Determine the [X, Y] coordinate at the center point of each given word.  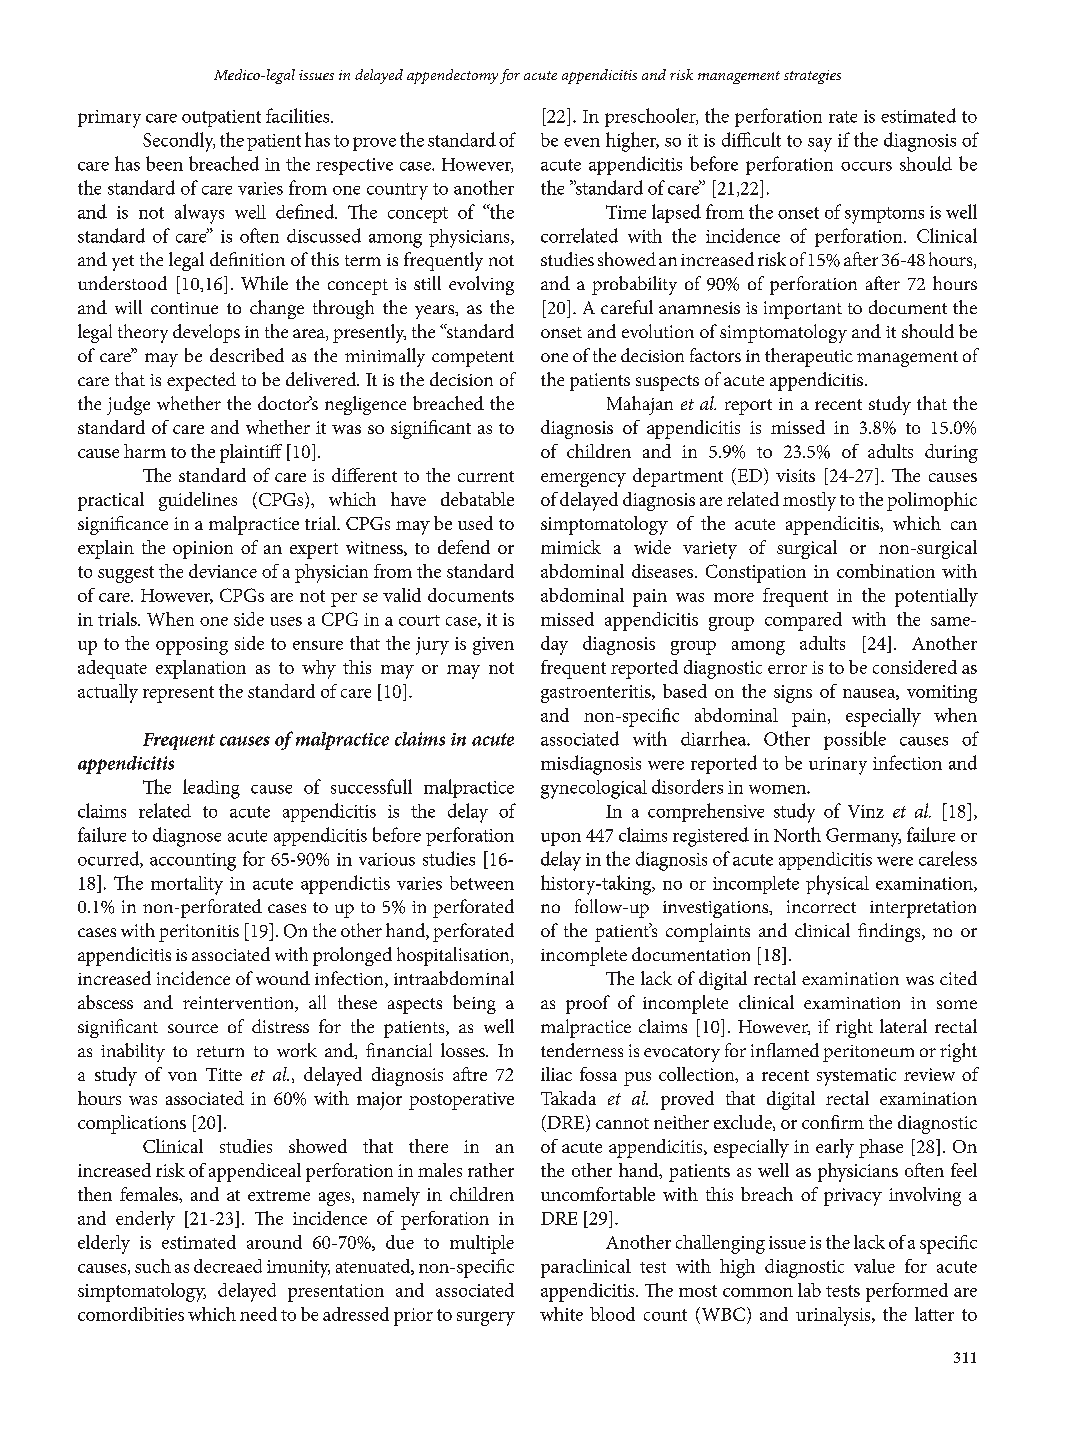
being [474, 1004]
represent [178, 694]
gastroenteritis [597, 694]
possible [855, 740]
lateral [903, 1026]
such [153, 1266]
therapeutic [809, 357]
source [193, 1028]
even [582, 142]
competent [473, 359]
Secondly [179, 142]
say [820, 145]
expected [201, 381]
